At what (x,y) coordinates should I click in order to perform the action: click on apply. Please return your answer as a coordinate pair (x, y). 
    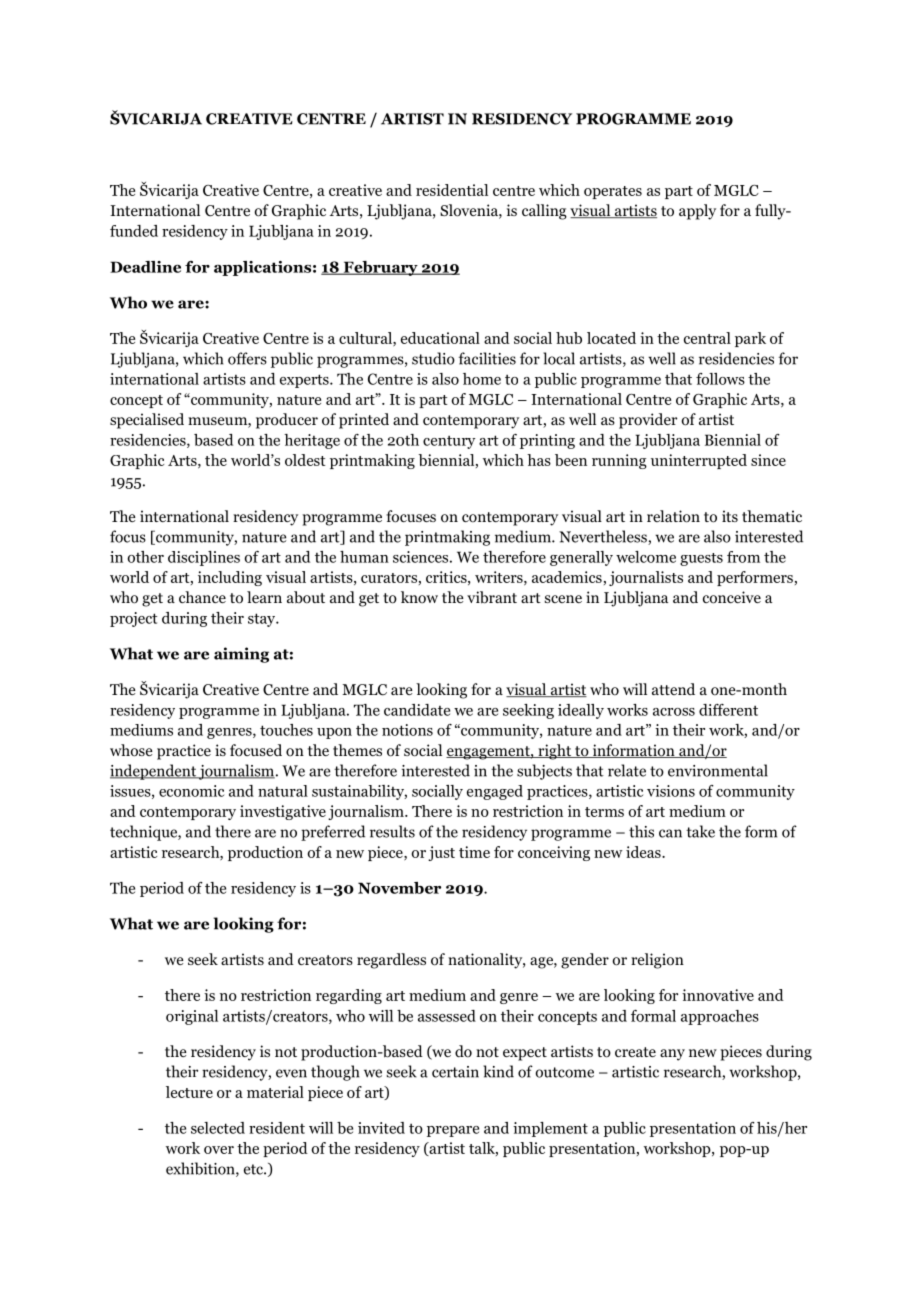
    Looking at the image, I should click on (697, 212).
